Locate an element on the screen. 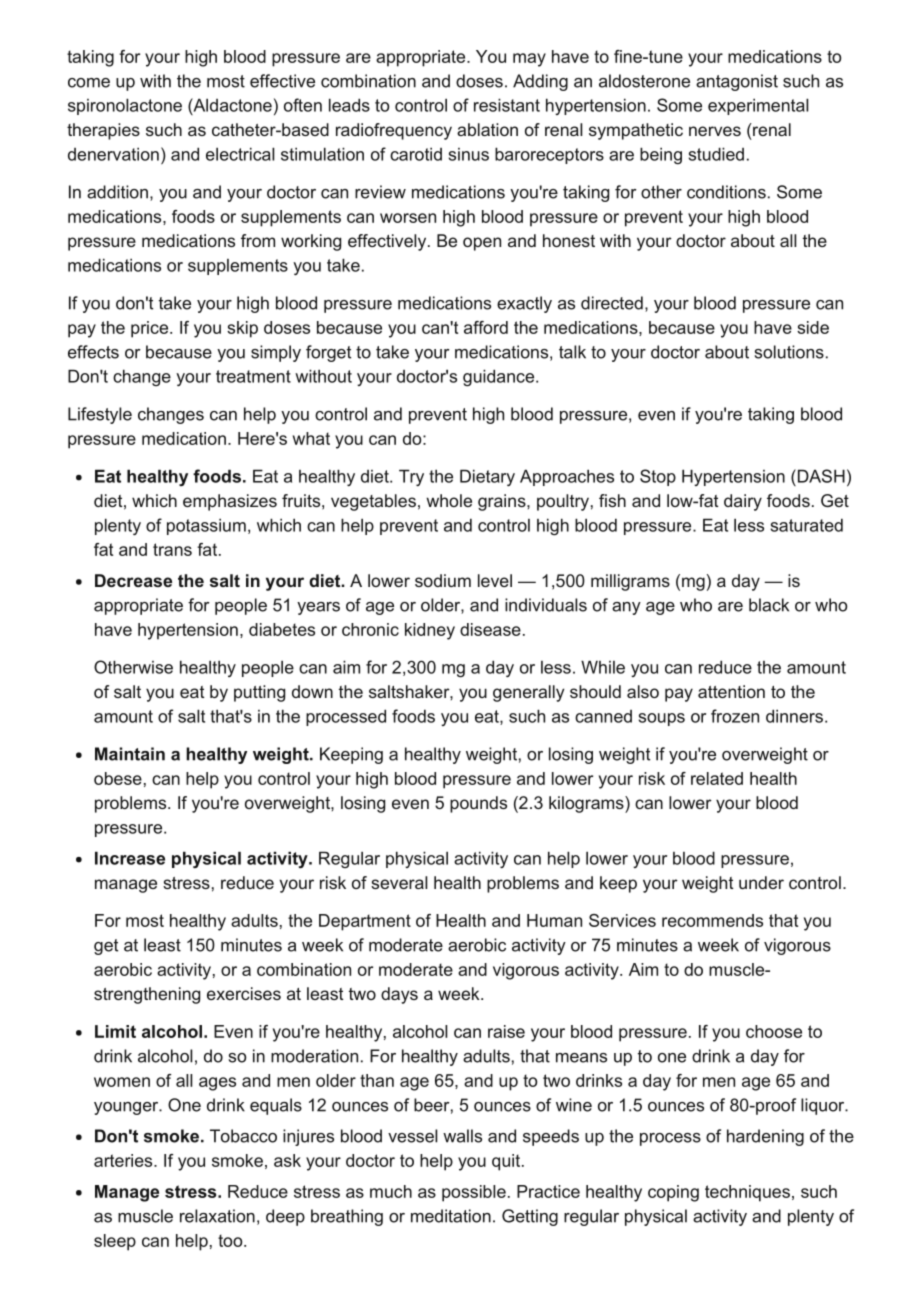 The width and height of the screenshot is (924, 1308). spironolactone is located at coordinates (125, 106).
